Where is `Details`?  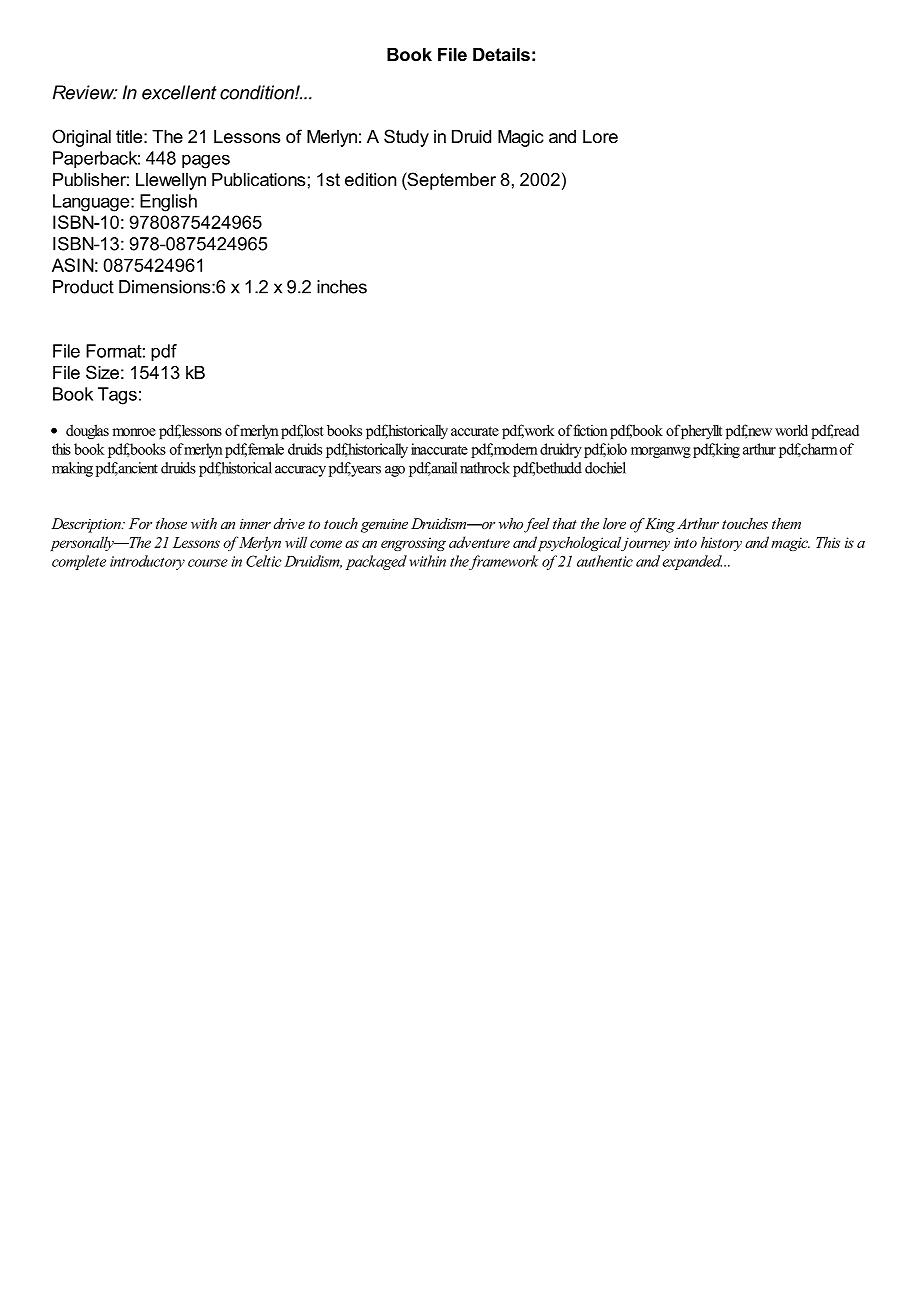 Details is located at coordinates (501, 54).
